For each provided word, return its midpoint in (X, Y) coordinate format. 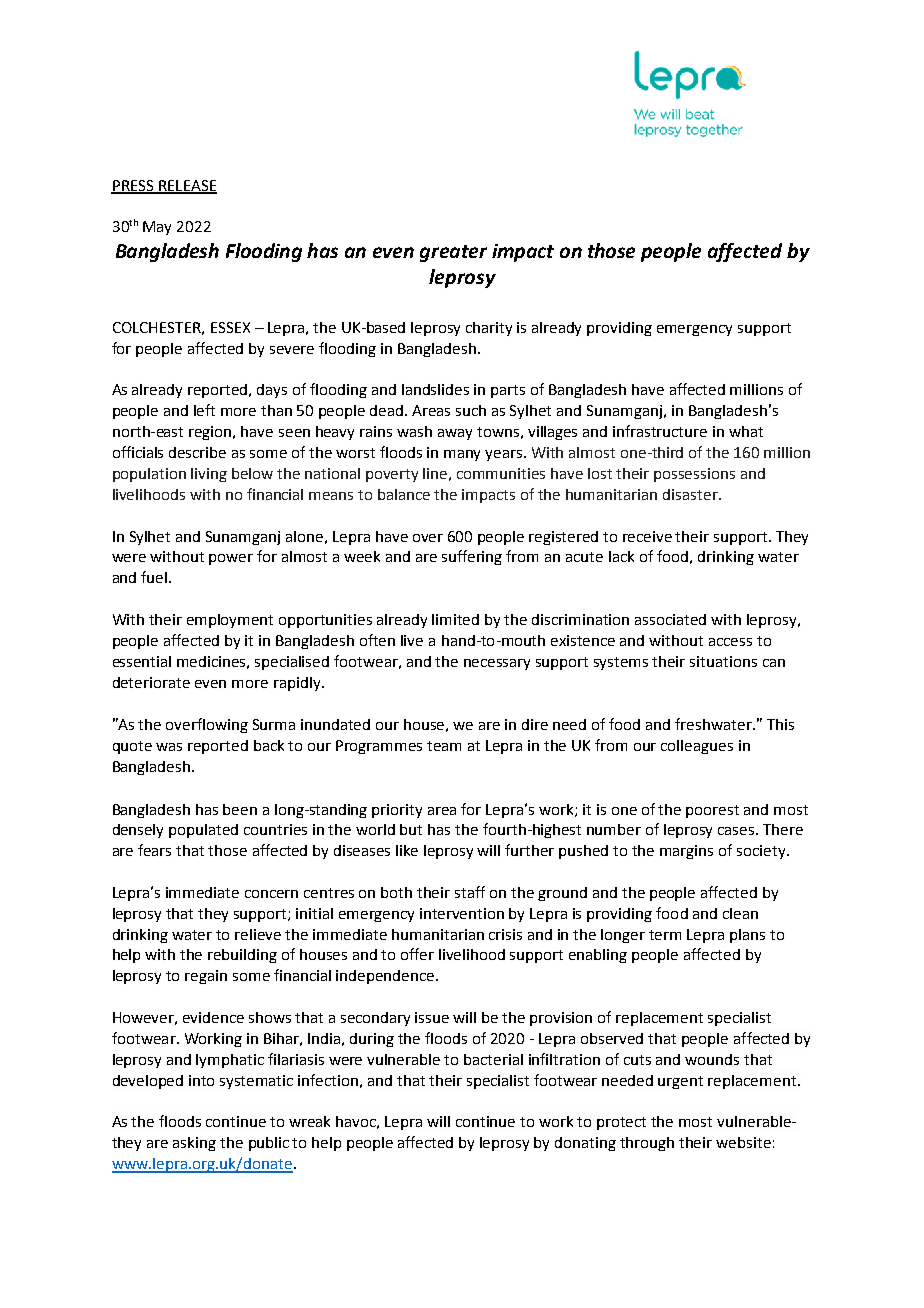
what (746, 431)
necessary (497, 664)
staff (470, 892)
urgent (680, 1082)
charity (489, 329)
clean (740, 913)
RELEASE (187, 186)
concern (271, 894)
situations (723, 661)
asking (194, 1144)
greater (453, 253)
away (455, 434)
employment (230, 621)
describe (197, 452)
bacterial (493, 1059)
